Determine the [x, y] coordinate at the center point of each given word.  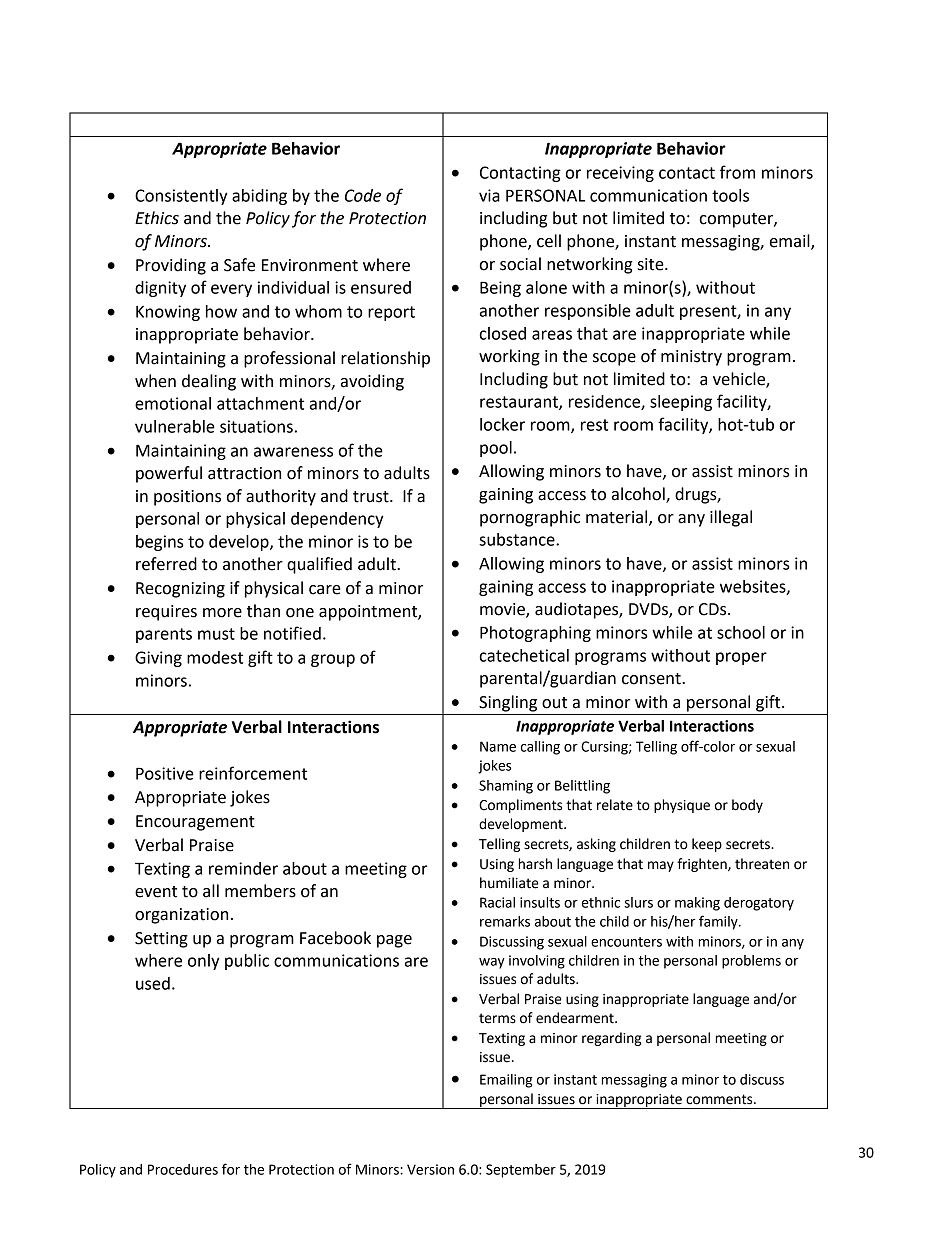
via [489, 195]
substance [518, 539]
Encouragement [195, 823]
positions [187, 498]
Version [430, 1169]
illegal [731, 518]
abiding [259, 197]
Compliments [520, 806]
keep [707, 845]
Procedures [183, 1169]
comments [720, 1099]
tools [730, 195]
